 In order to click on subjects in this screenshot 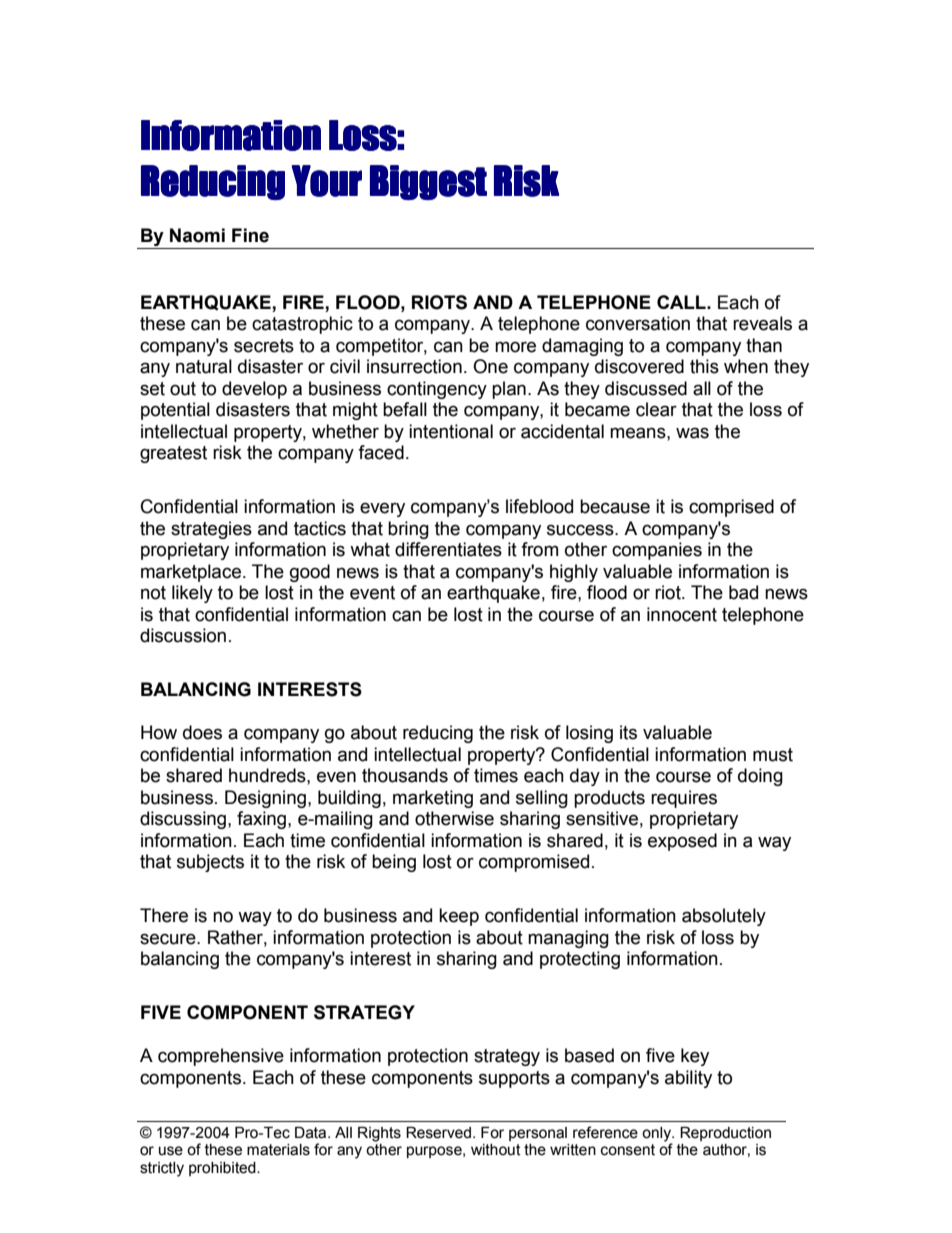, I will do `click(210, 863)`.
